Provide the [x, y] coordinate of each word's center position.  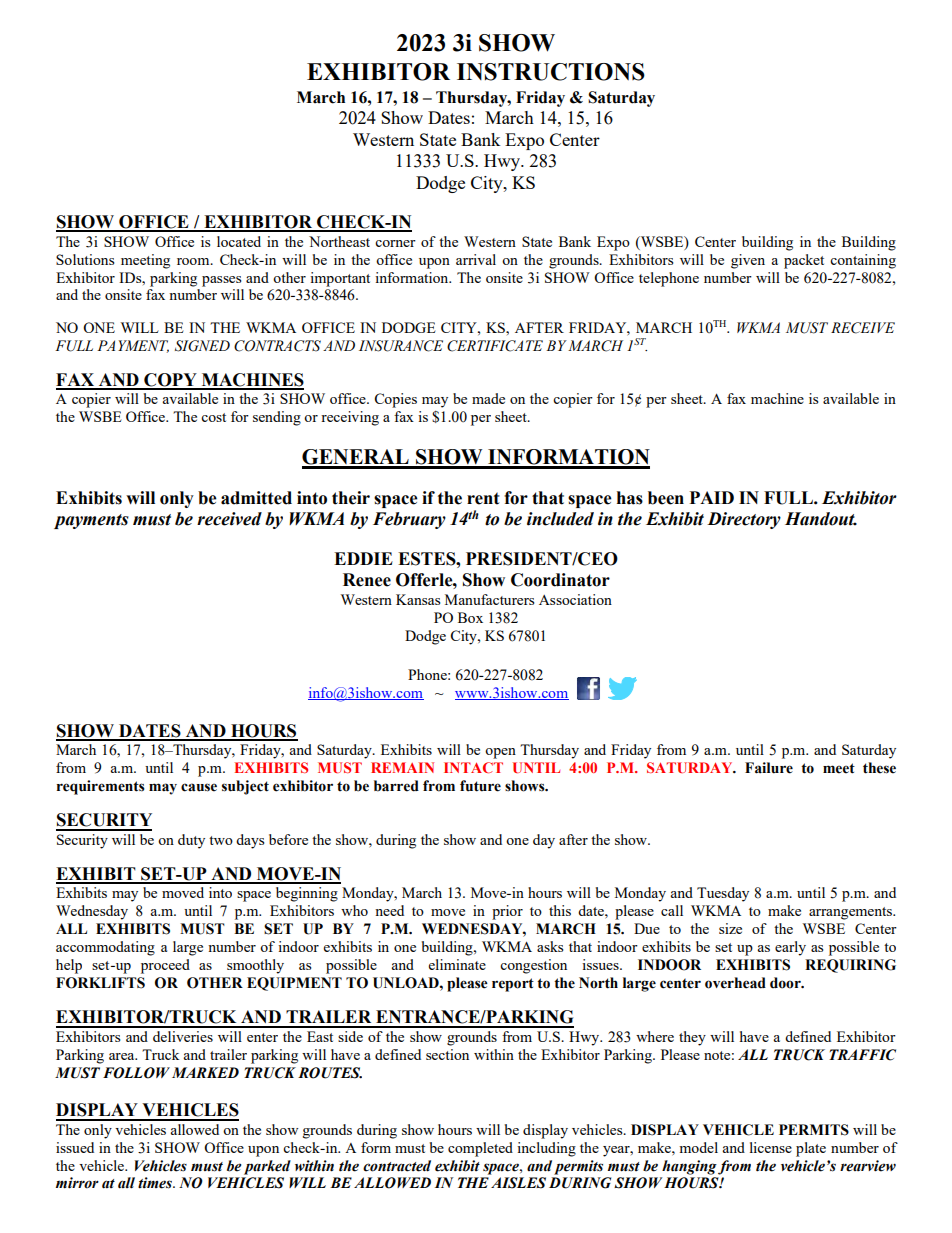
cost [213, 417]
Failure [769, 768]
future [480, 786]
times [156, 1183]
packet [804, 261]
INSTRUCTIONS [551, 72]
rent [483, 498]
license [771, 1147]
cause [199, 787]
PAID [712, 497]
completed [480, 1149]
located [239, 241]
